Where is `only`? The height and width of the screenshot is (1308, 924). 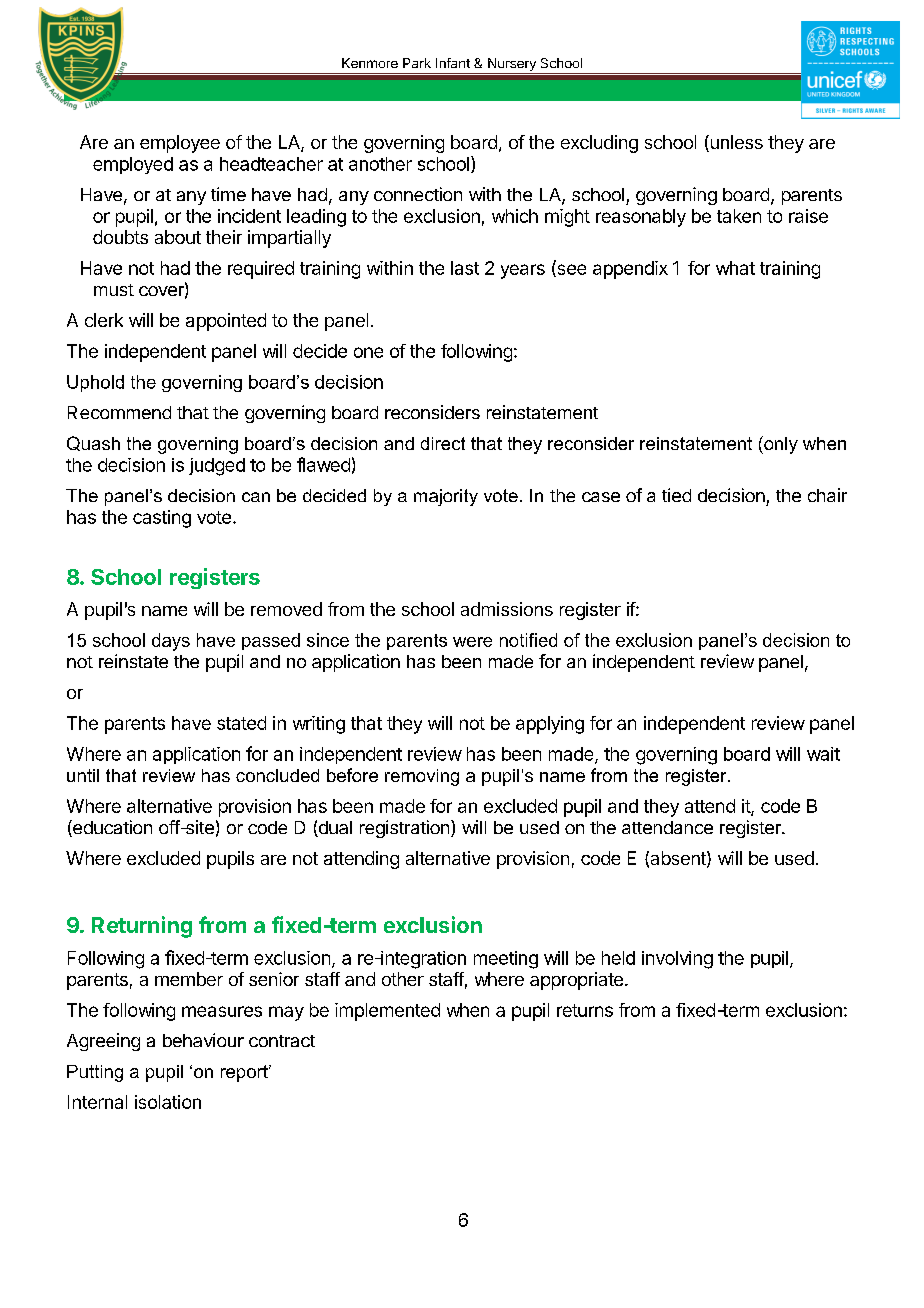
only is located at coordinates (780, 445).
